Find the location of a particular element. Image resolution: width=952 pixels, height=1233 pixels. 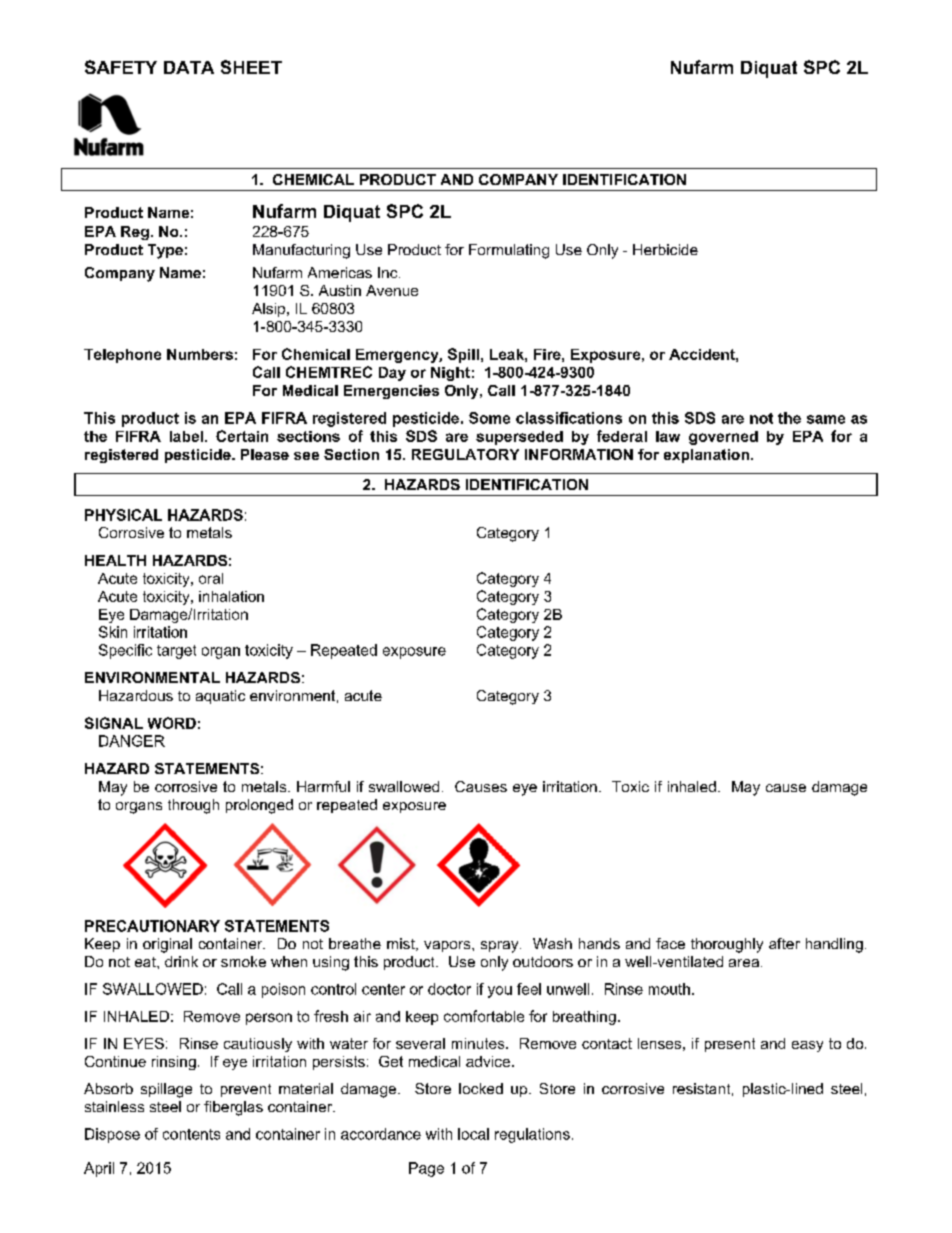

DATA is located at coordinates (189, 67).
